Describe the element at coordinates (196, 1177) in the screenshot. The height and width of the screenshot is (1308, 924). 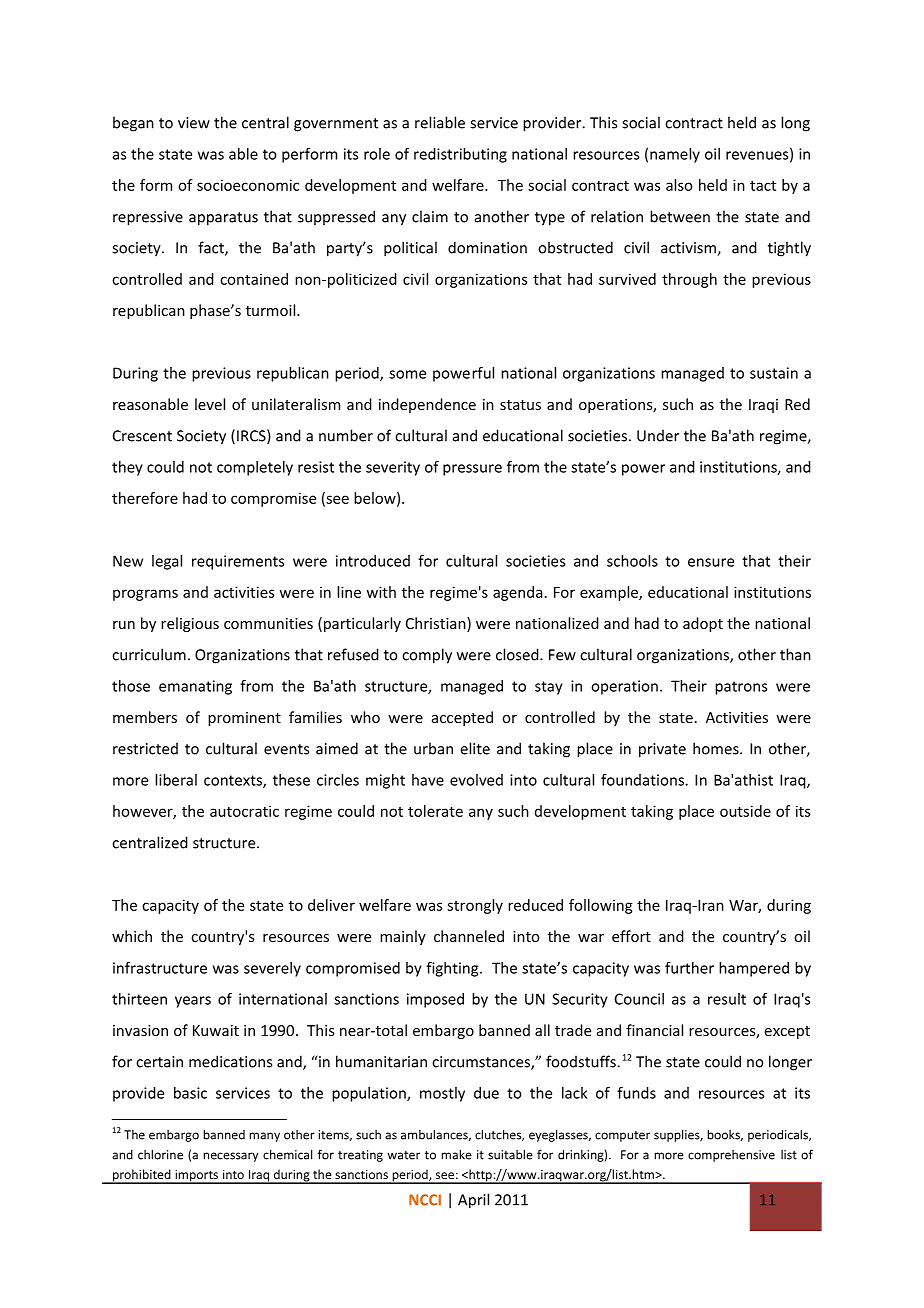
I see `imports` at that location.
